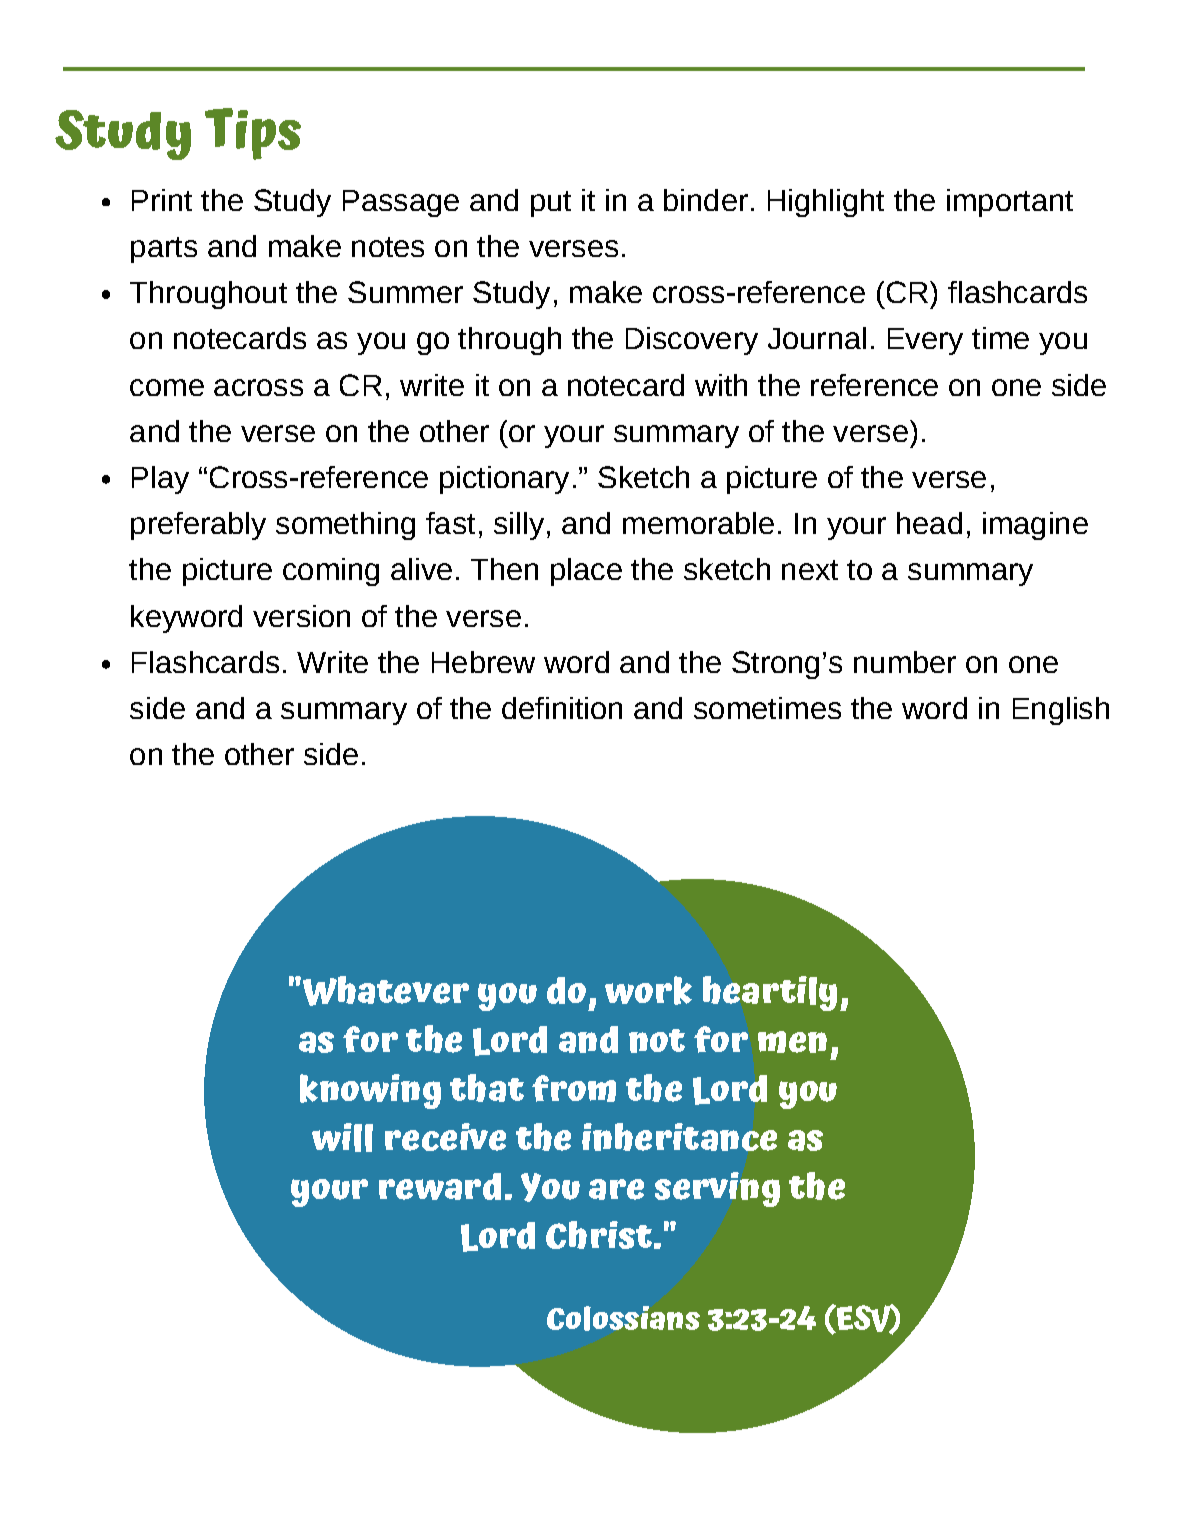 This screenshot has width=1179, height=1525. Describe the element at coordinates (1010, 203) in the screenshot. I see `important` at that location.
